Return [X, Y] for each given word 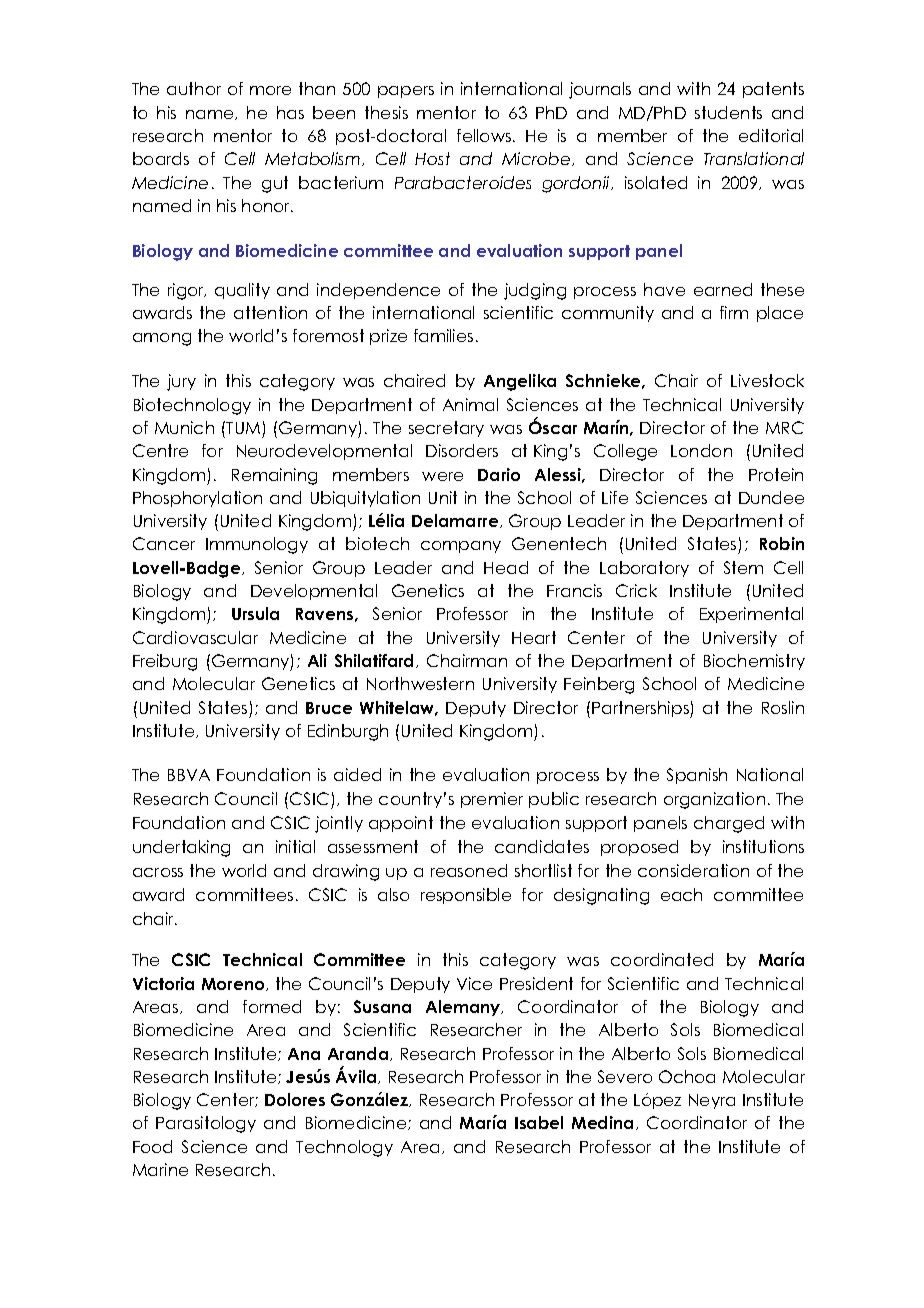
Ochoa [687, 1076]
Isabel [539, 1122]
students [728, 112]
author [194, 88]
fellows [485, 135]
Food [152, 1146]
